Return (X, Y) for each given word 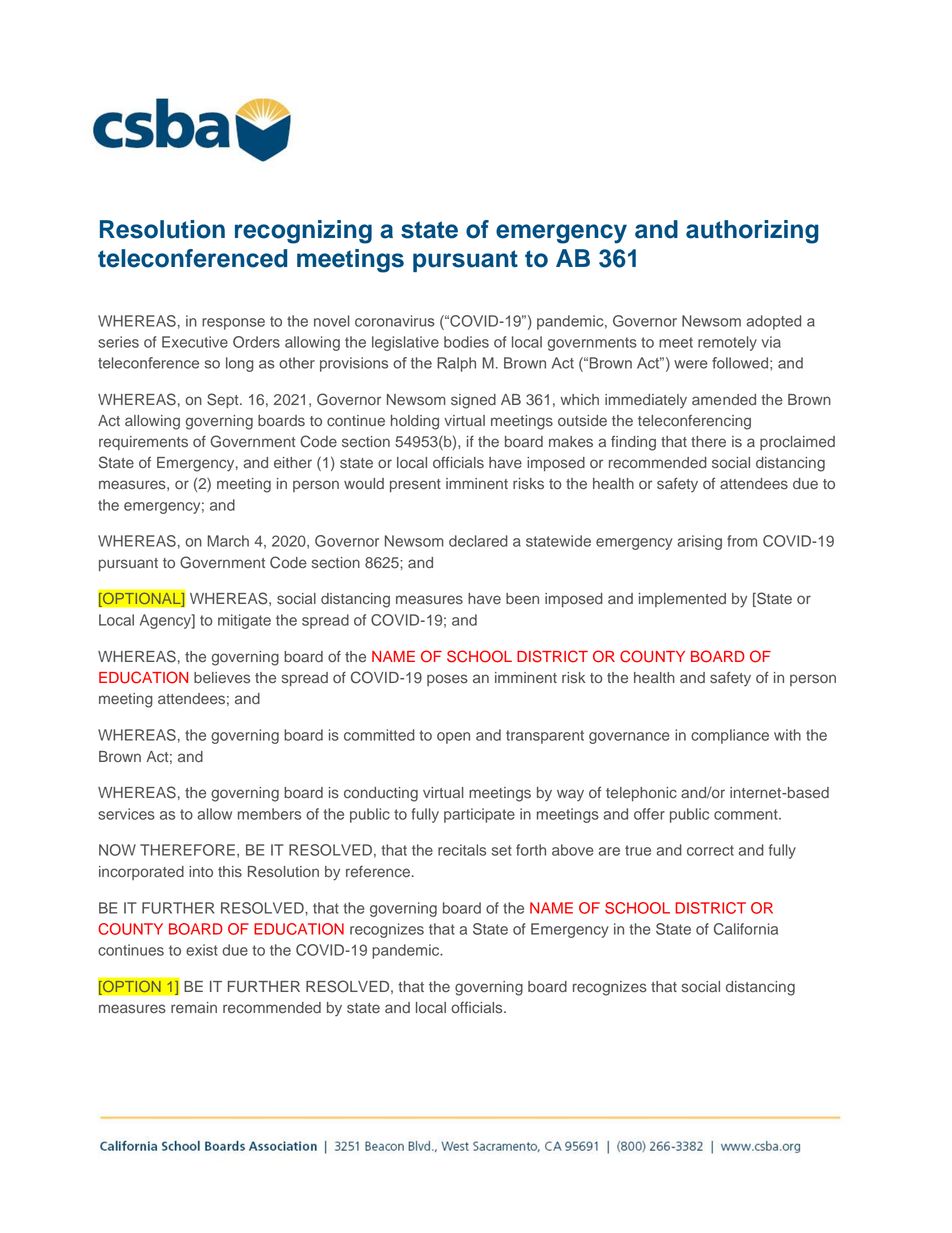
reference (378, 872)
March (228, 541)
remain (194, 1008)
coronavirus (395, 321)
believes (222, 678)
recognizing (303, 232)
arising (699, 542)
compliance (730, 736)
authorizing (752, 232)
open (453, 738)
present (415, 485)
